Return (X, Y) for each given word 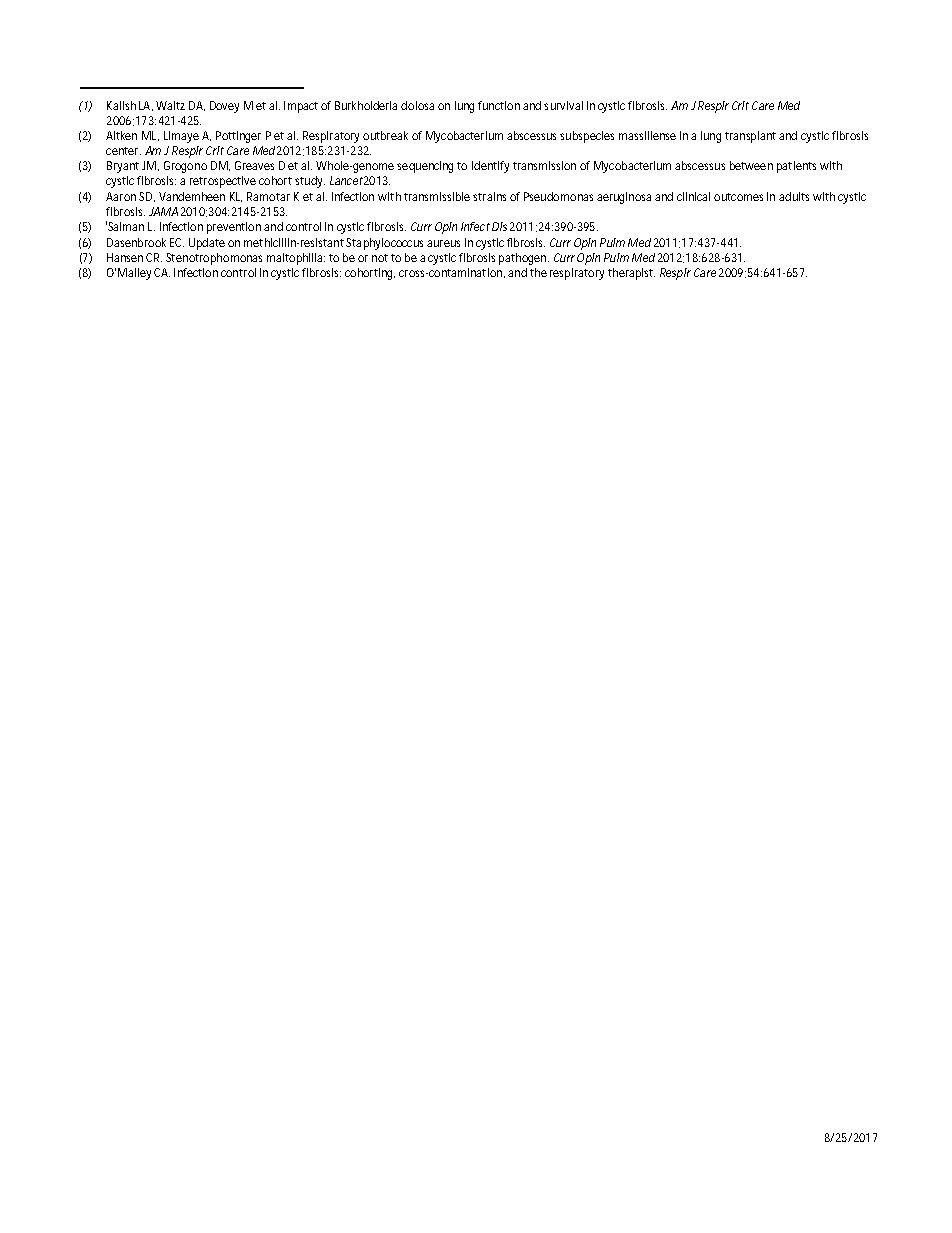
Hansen (125, 257)
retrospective (223, 182)
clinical (693, 196)
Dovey (224, 107)
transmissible (437, 196)
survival (563, 105)
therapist (631, 274)
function (499, 105)
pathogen (524, 259)
